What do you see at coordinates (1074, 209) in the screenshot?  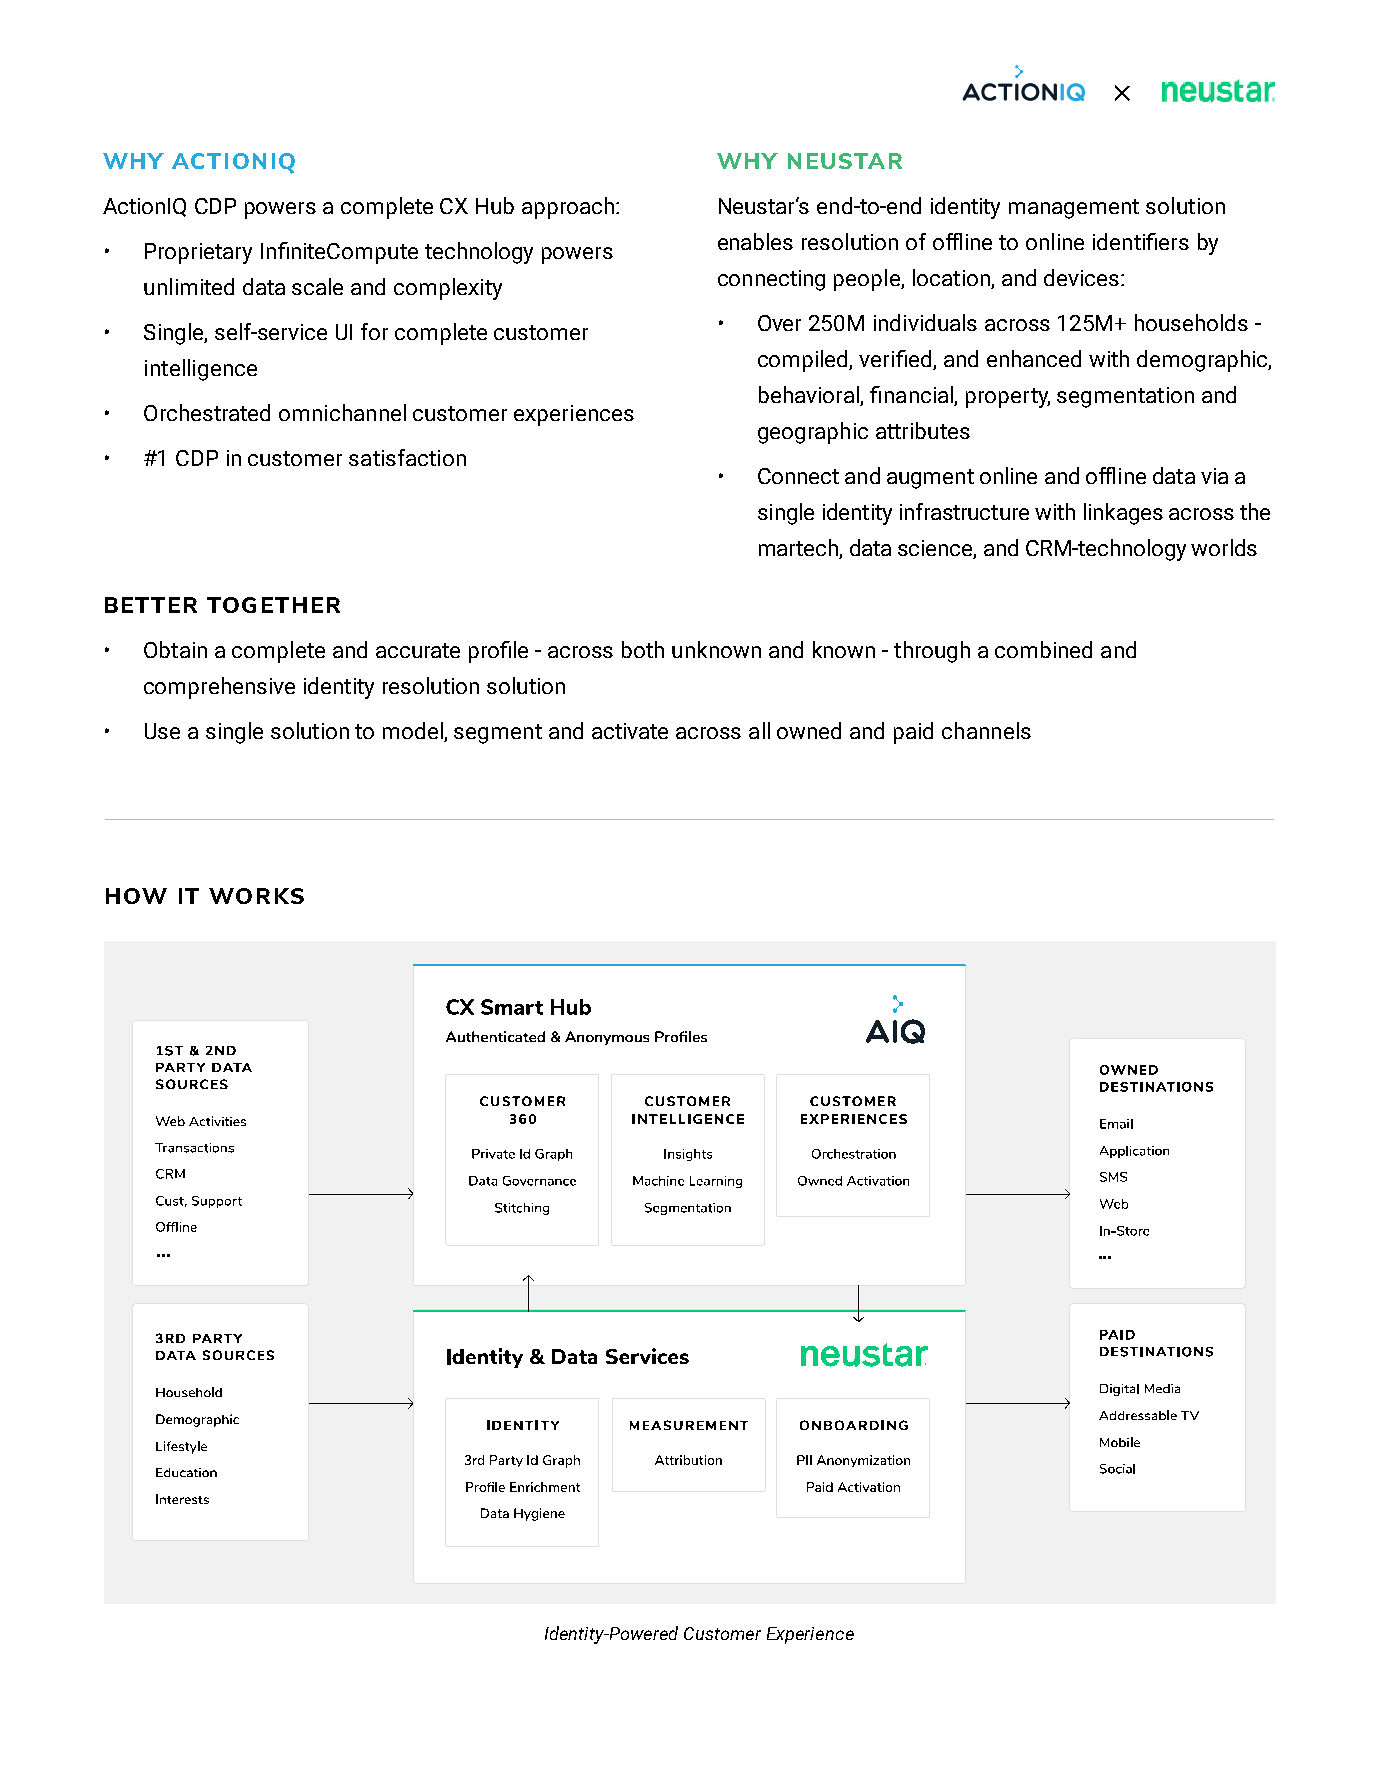 I see `management` at bounding box center [1074, 209].
